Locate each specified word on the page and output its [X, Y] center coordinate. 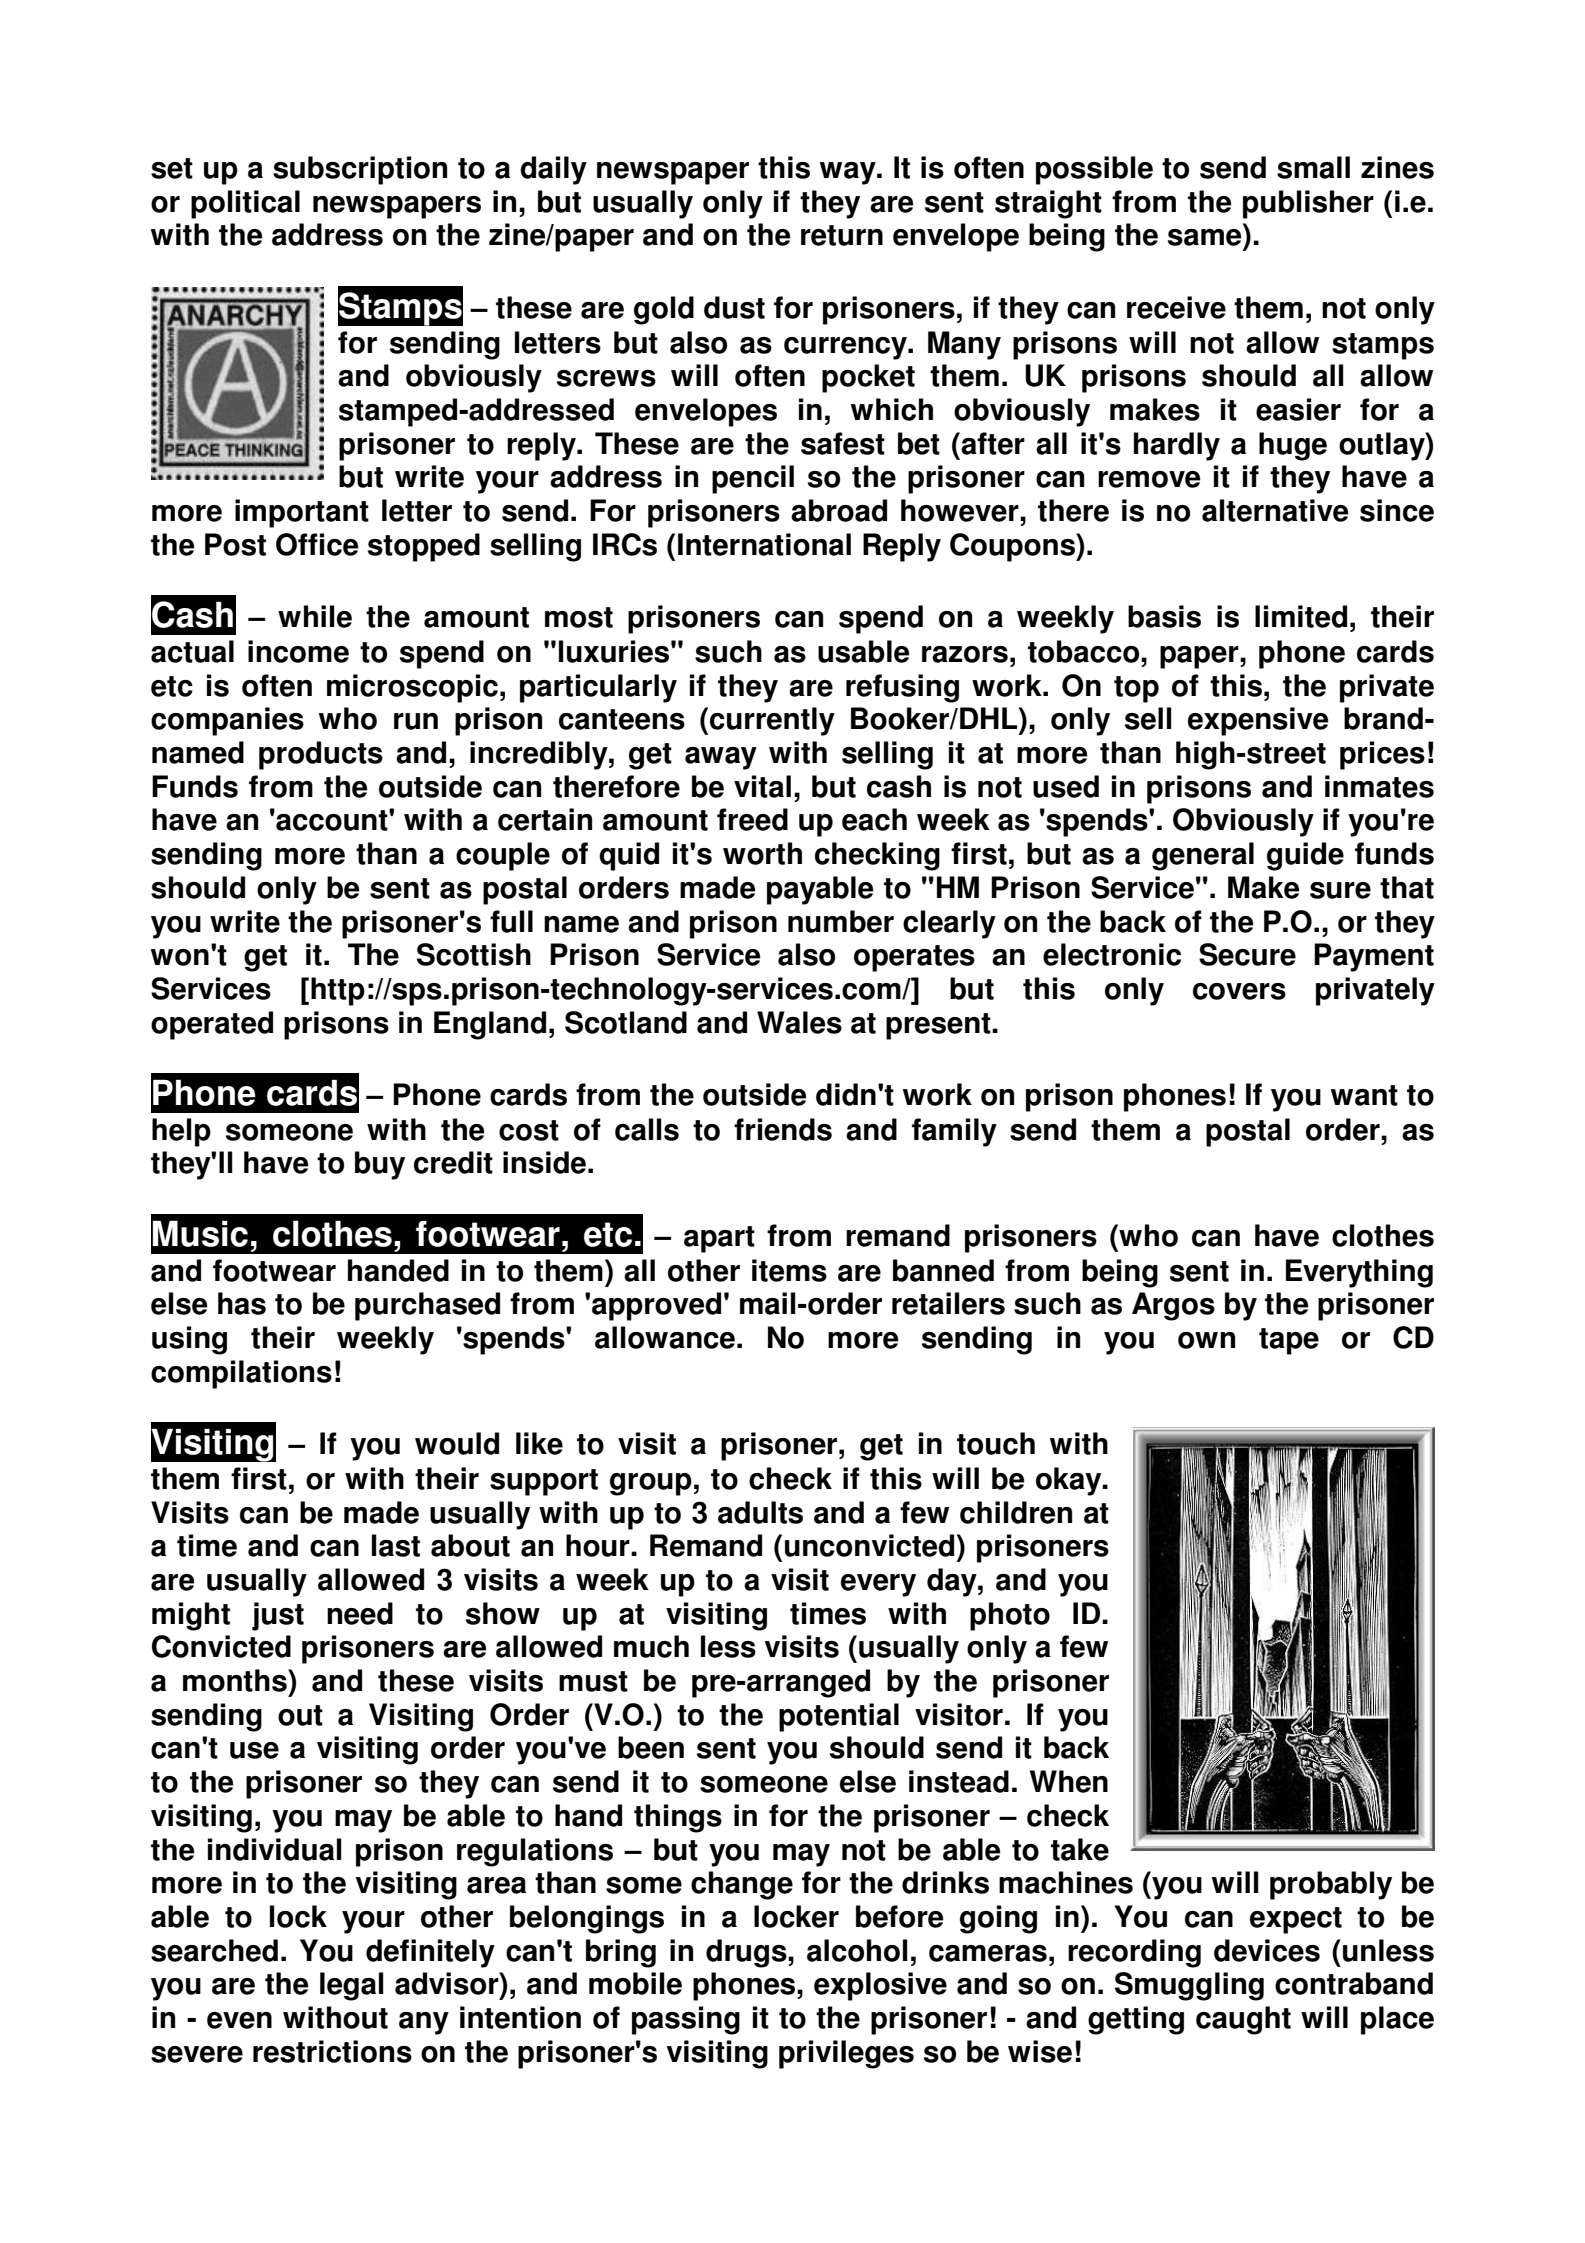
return [842, 235]
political [245, 204]
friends [783, 1129]
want [1364, 1095]
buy [380, 1165]
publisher [1308, 204]
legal [352, 1986]
